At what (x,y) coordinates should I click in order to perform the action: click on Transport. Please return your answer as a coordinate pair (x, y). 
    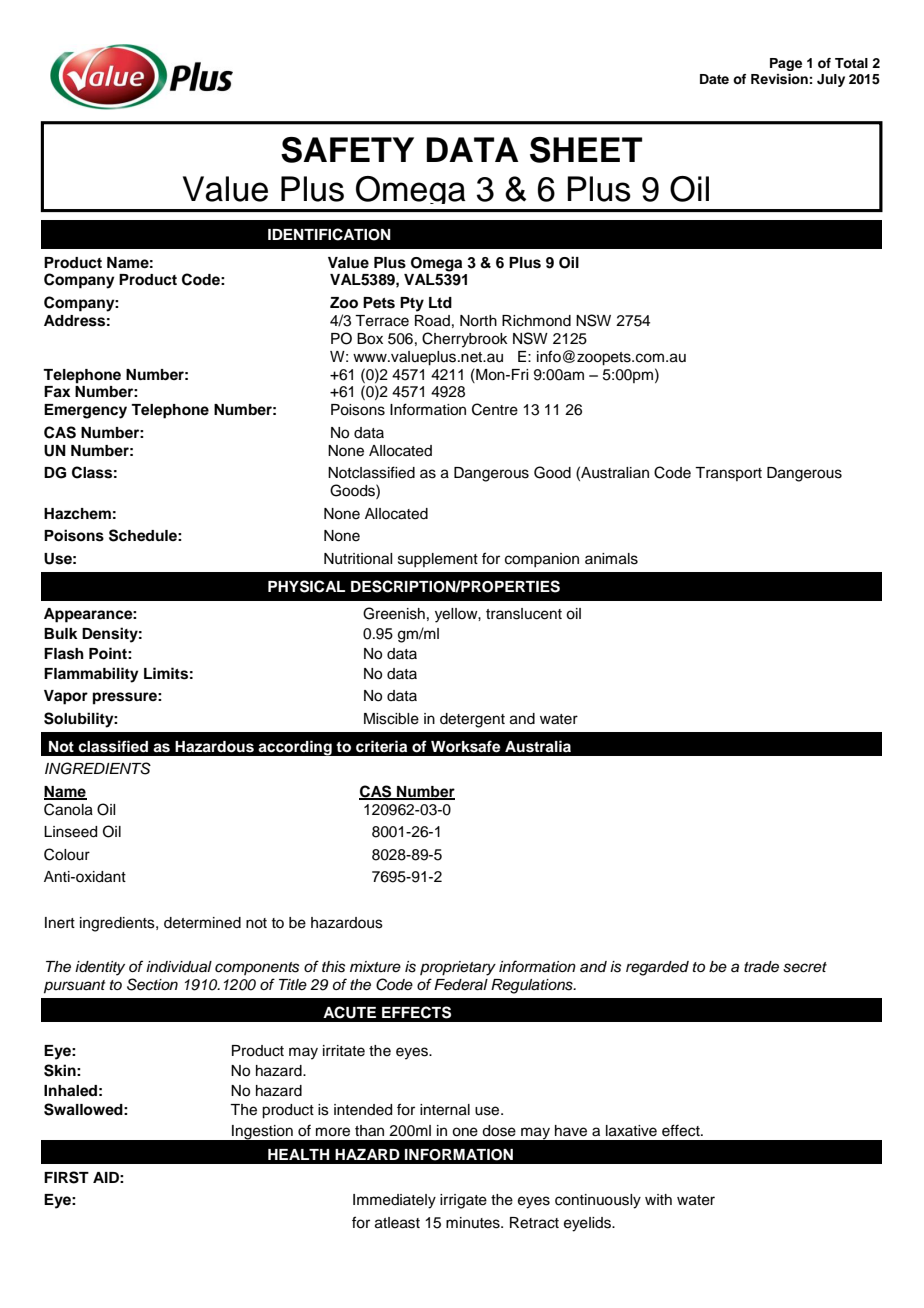
    Looking at the image, I should click on (728, 474).
